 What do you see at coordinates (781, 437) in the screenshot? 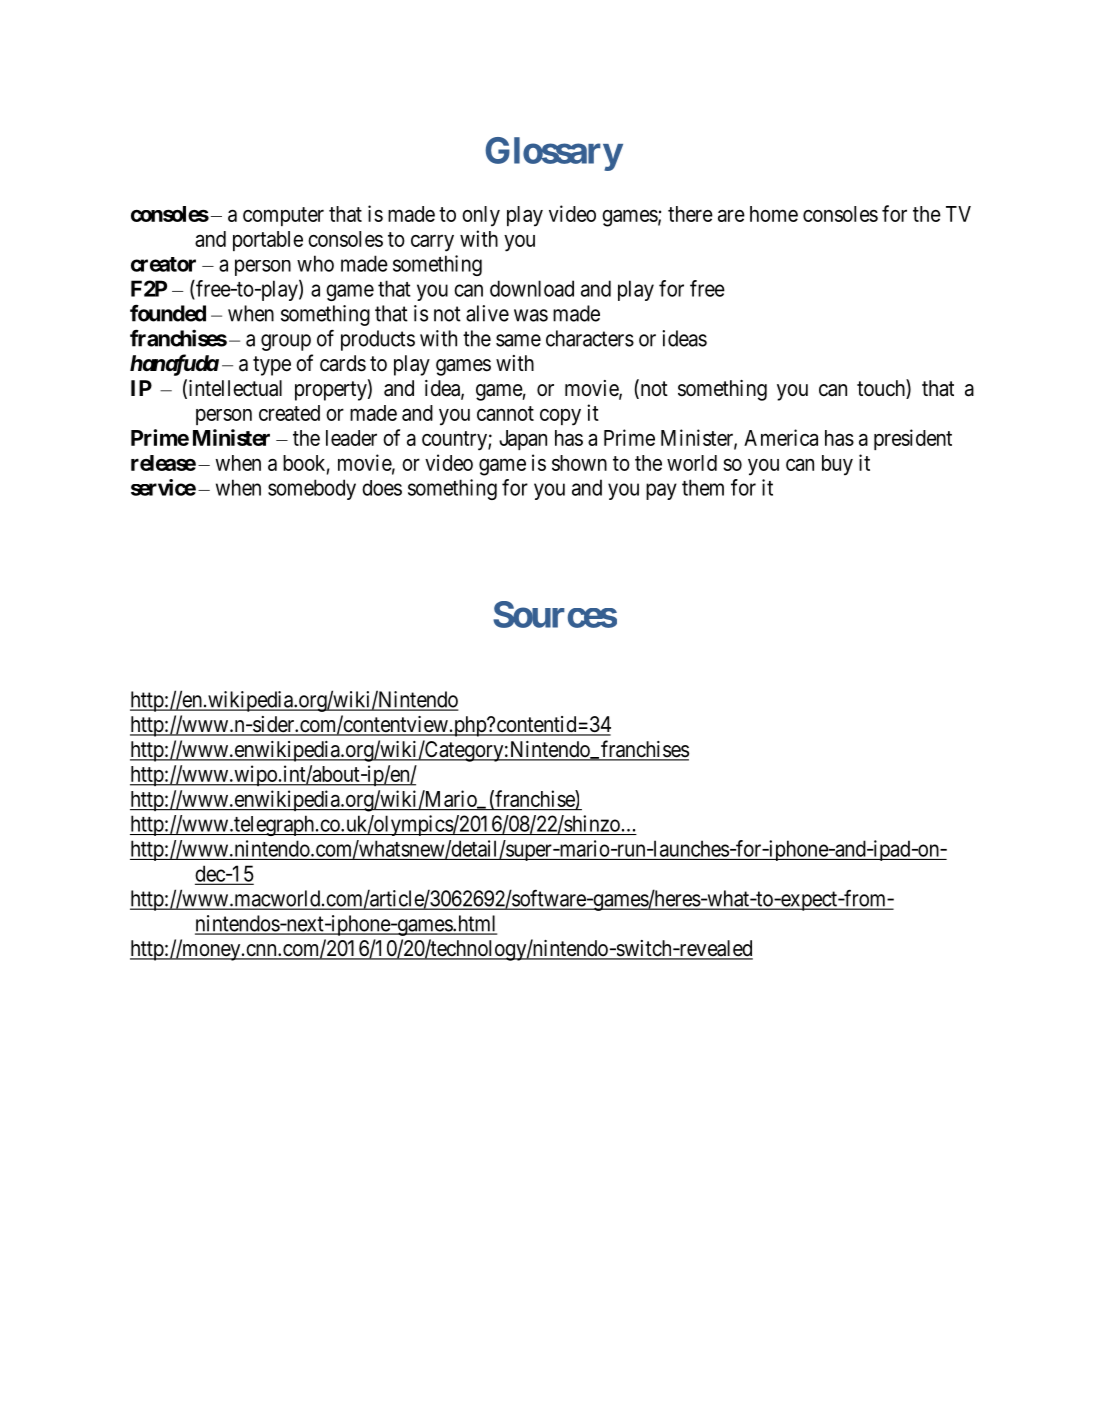
I see `America` at bounding box center [781, 437].
